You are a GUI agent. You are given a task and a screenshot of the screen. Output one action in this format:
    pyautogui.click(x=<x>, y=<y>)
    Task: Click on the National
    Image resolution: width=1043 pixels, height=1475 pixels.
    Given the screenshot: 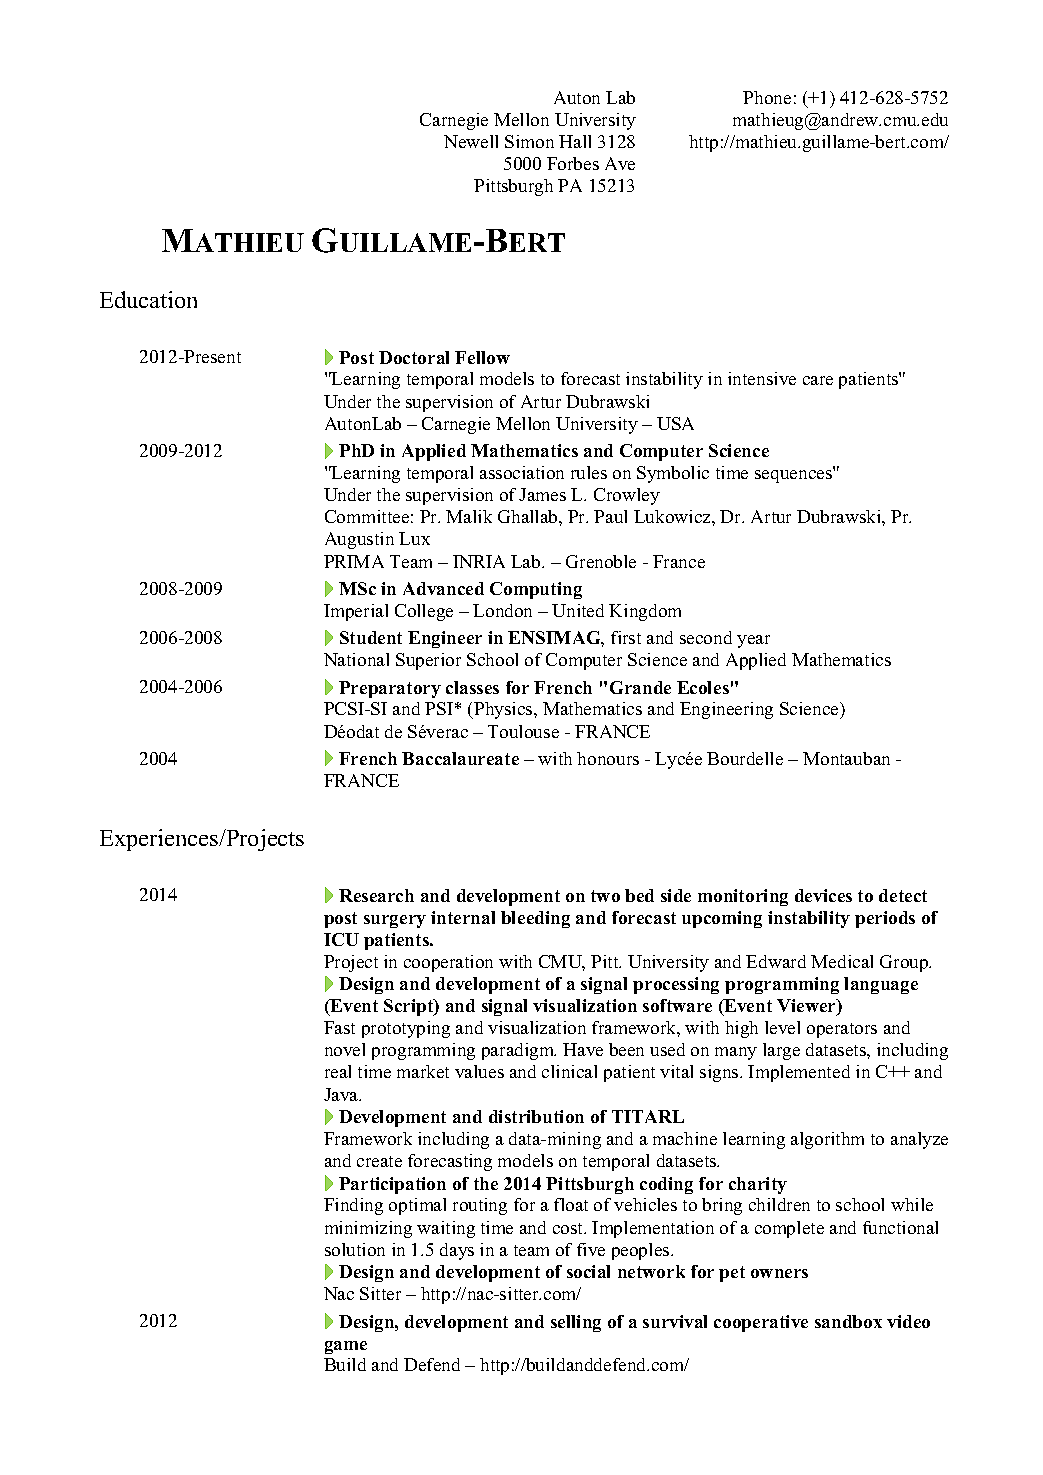 What is the action you would take?
    pyautogui.click(x=356, y=659)
